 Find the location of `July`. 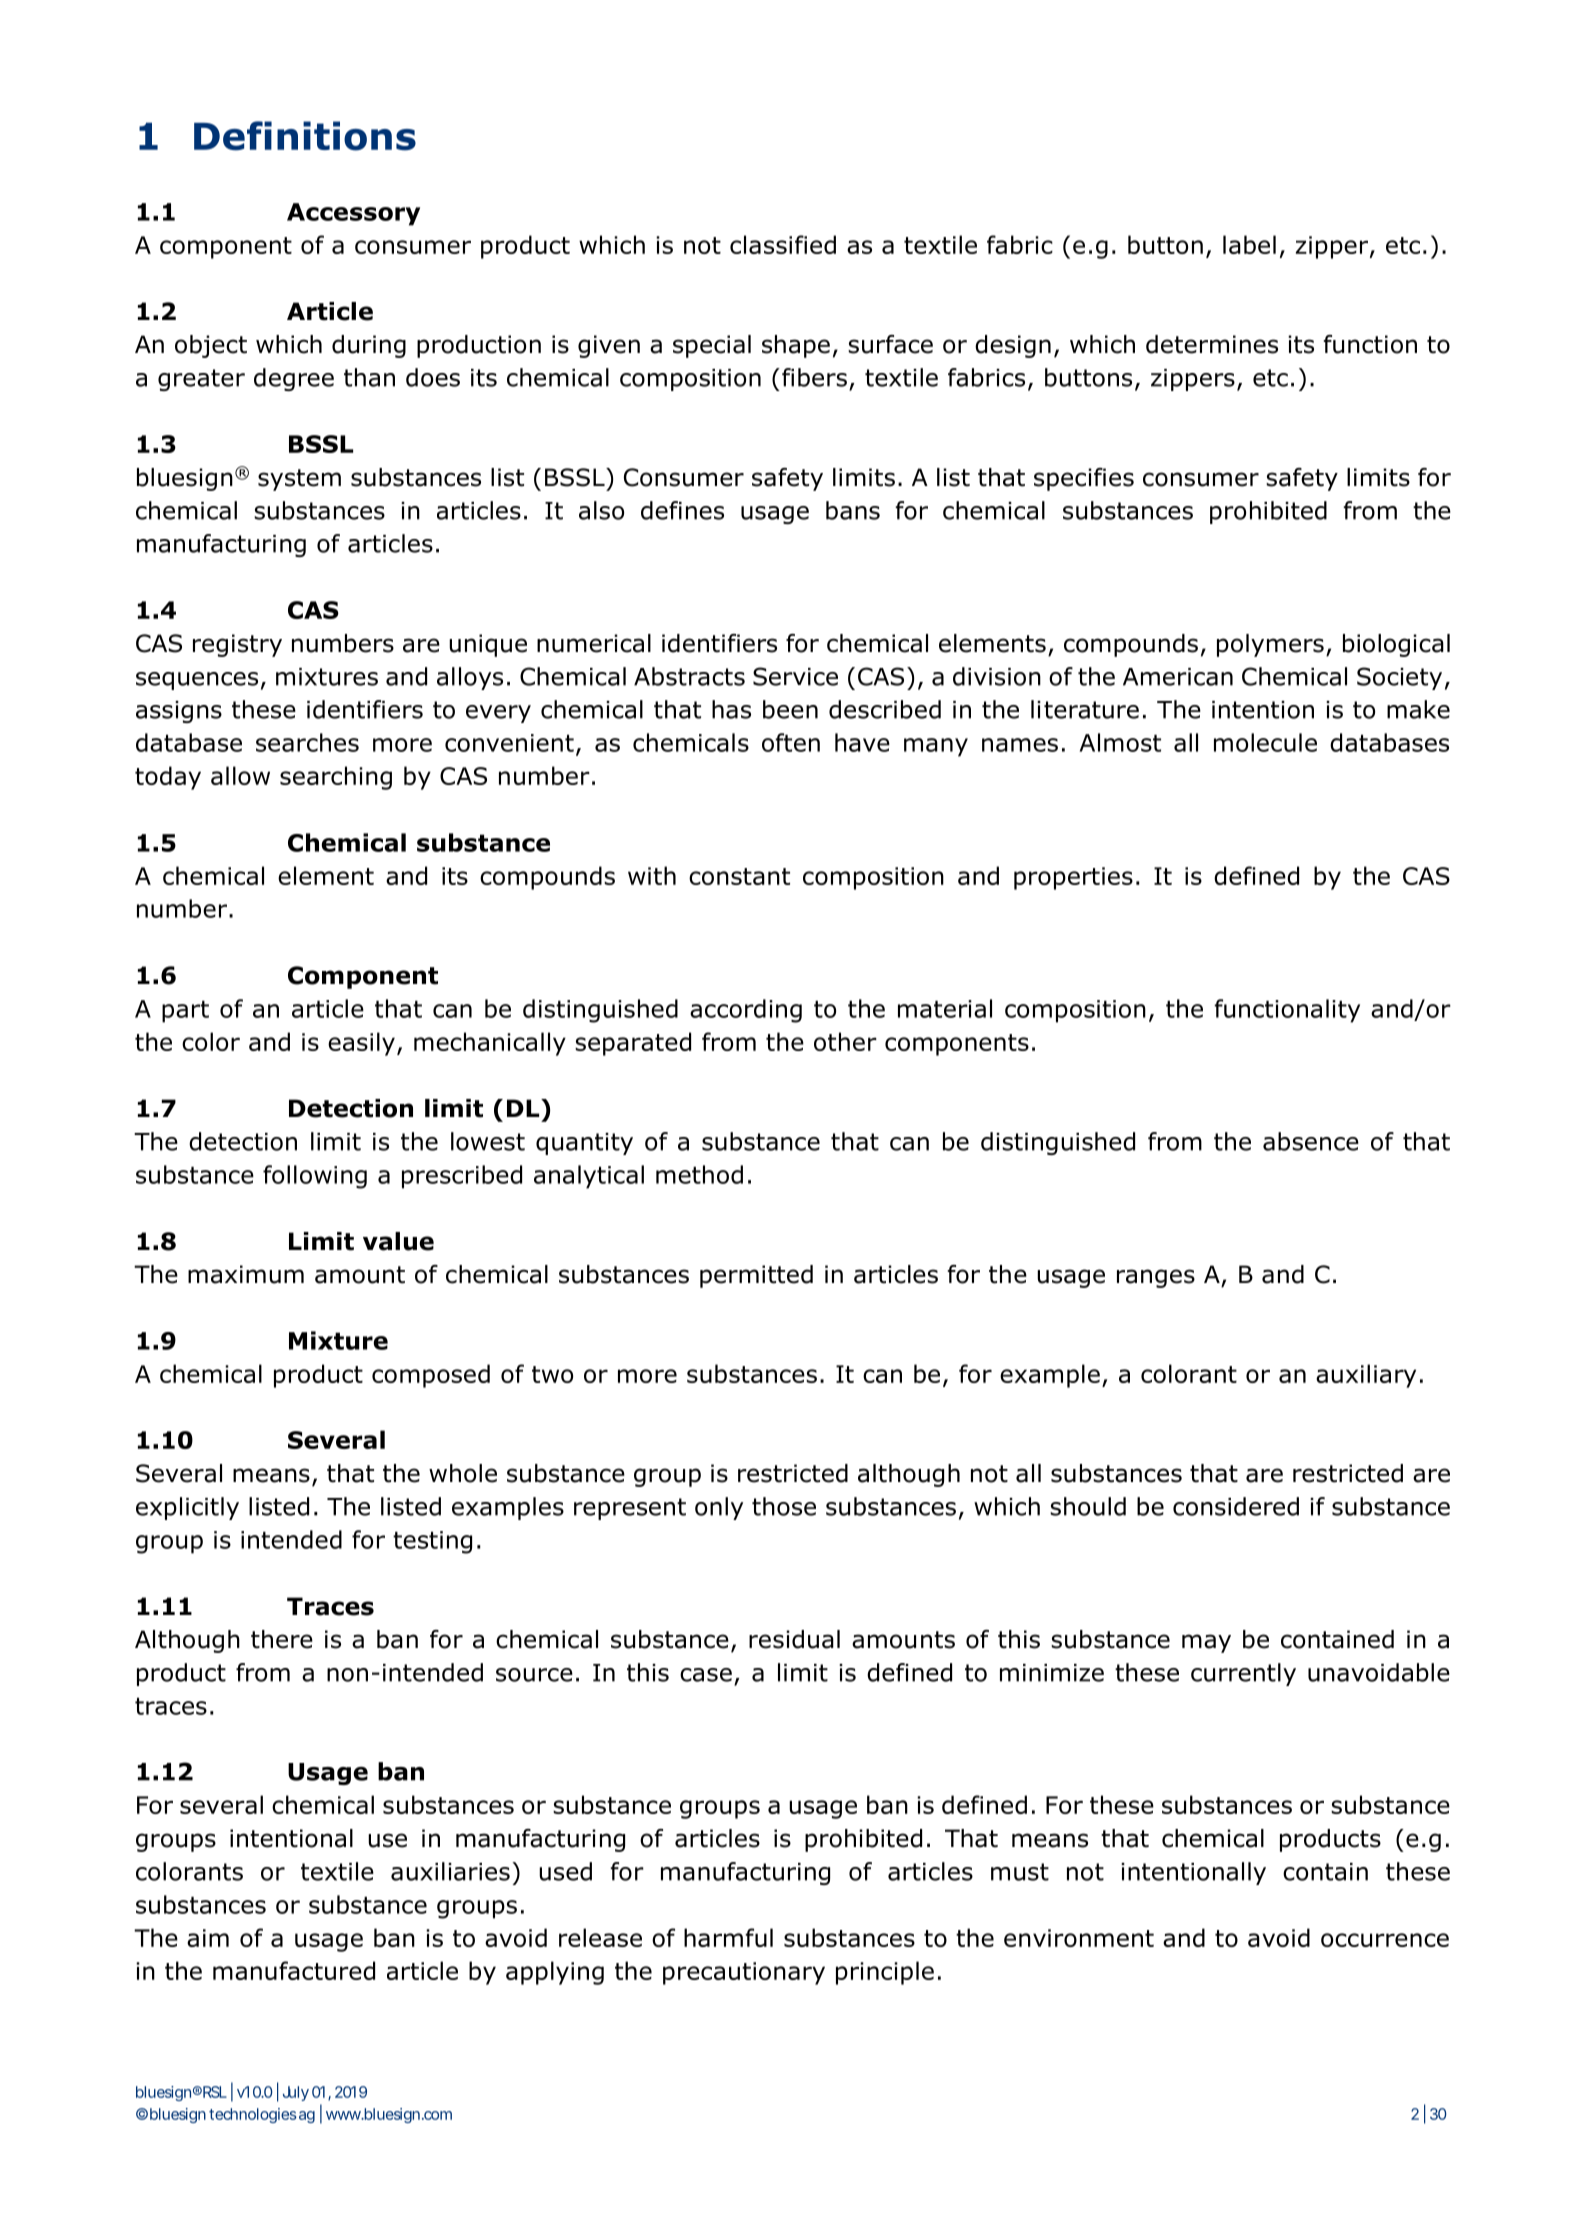

July is located at coordinates (296, 2093).
